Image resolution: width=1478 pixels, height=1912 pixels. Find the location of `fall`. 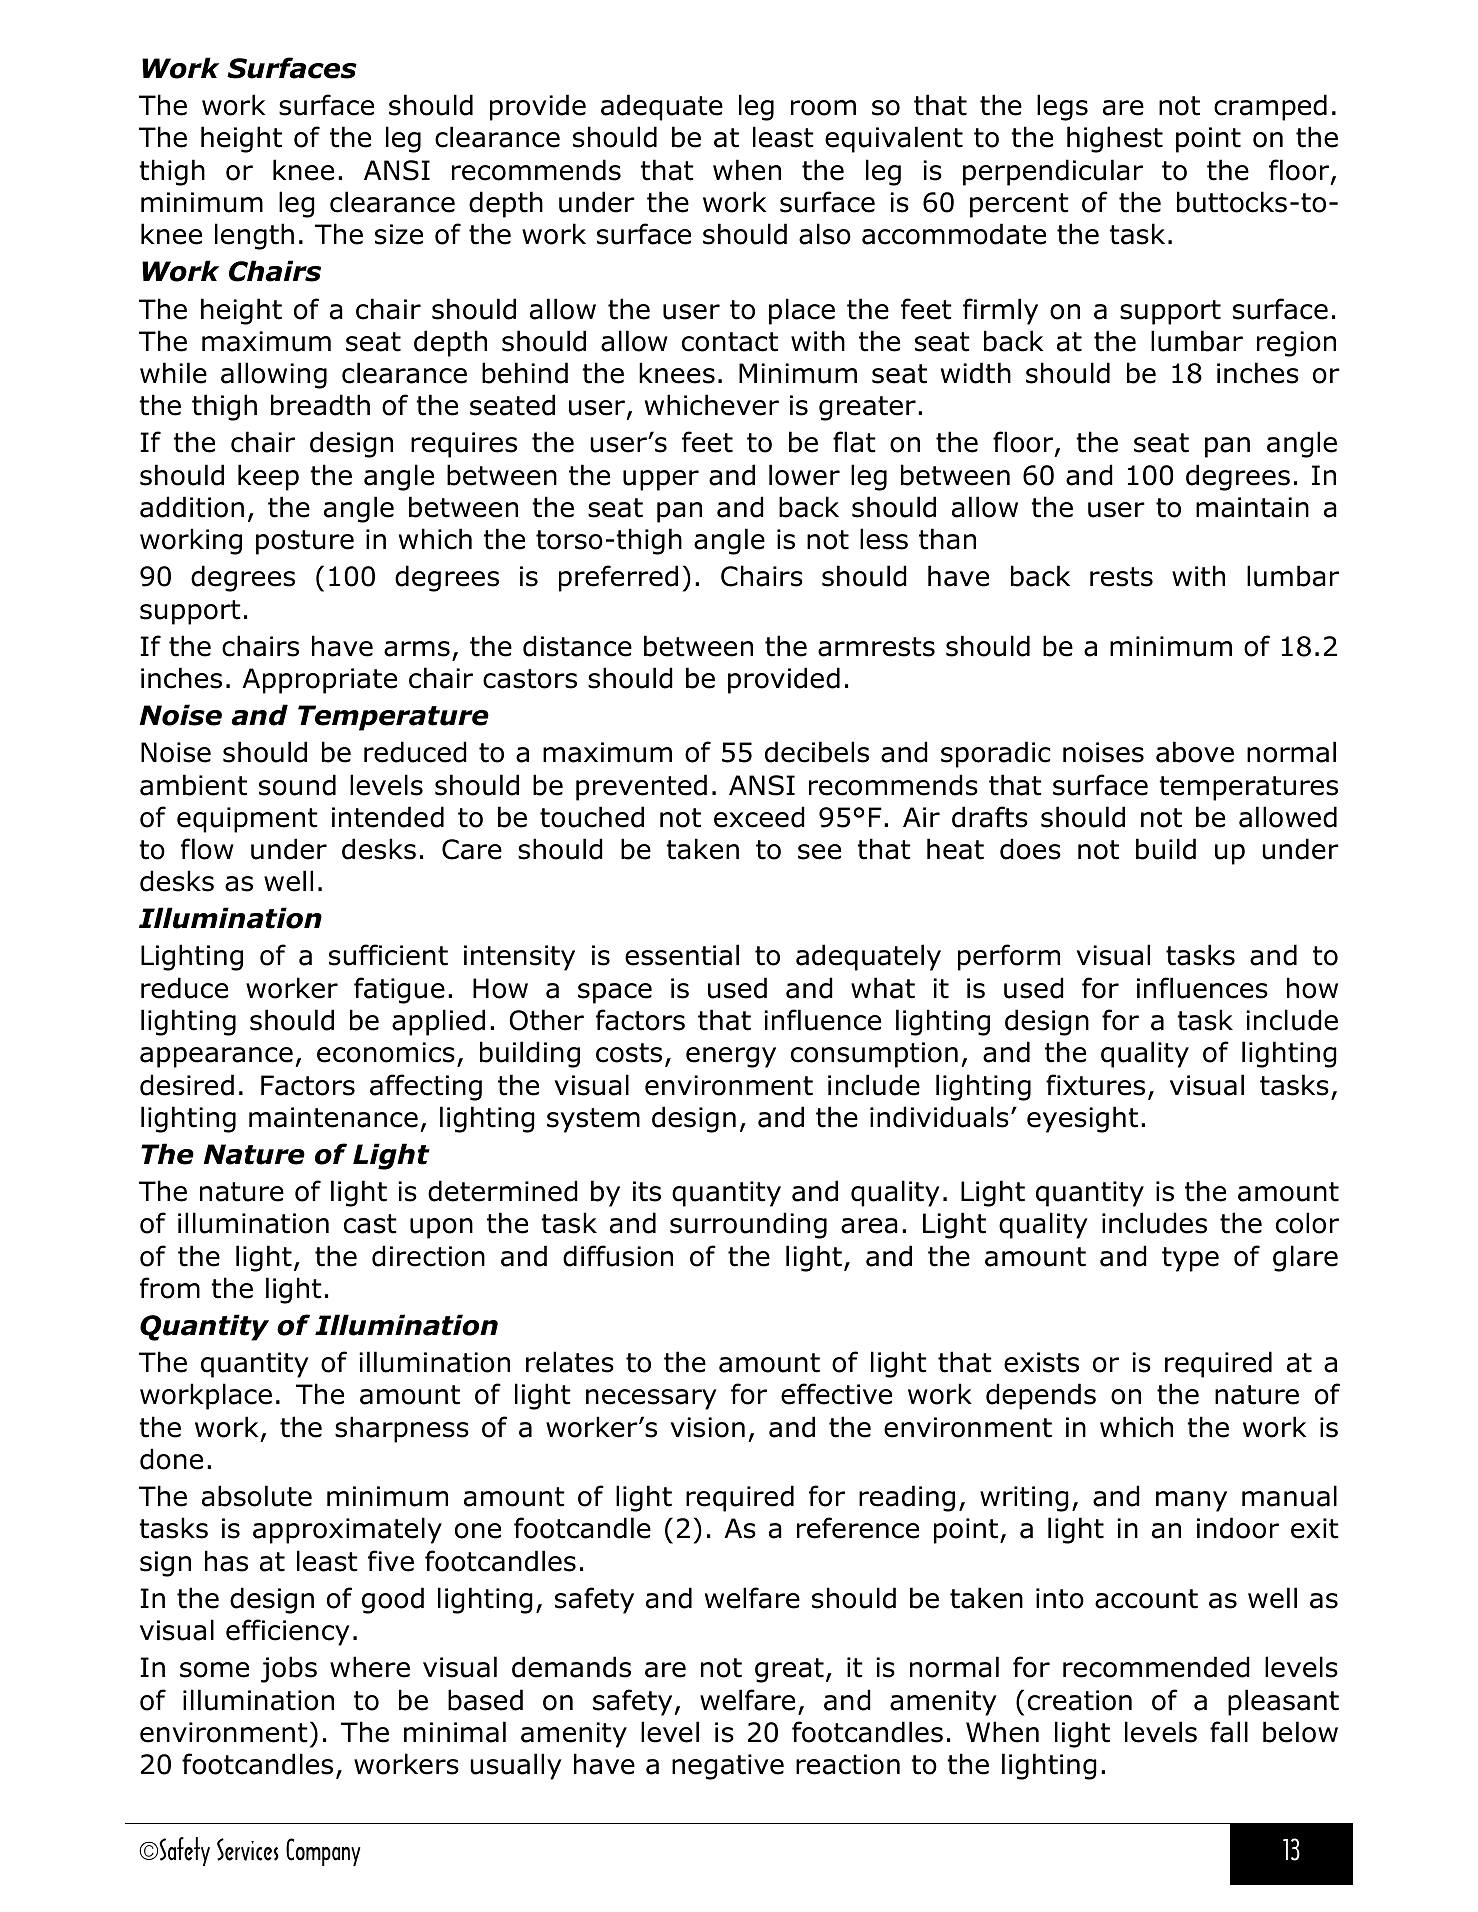

fall is located at coordinates (1229, 1732).
